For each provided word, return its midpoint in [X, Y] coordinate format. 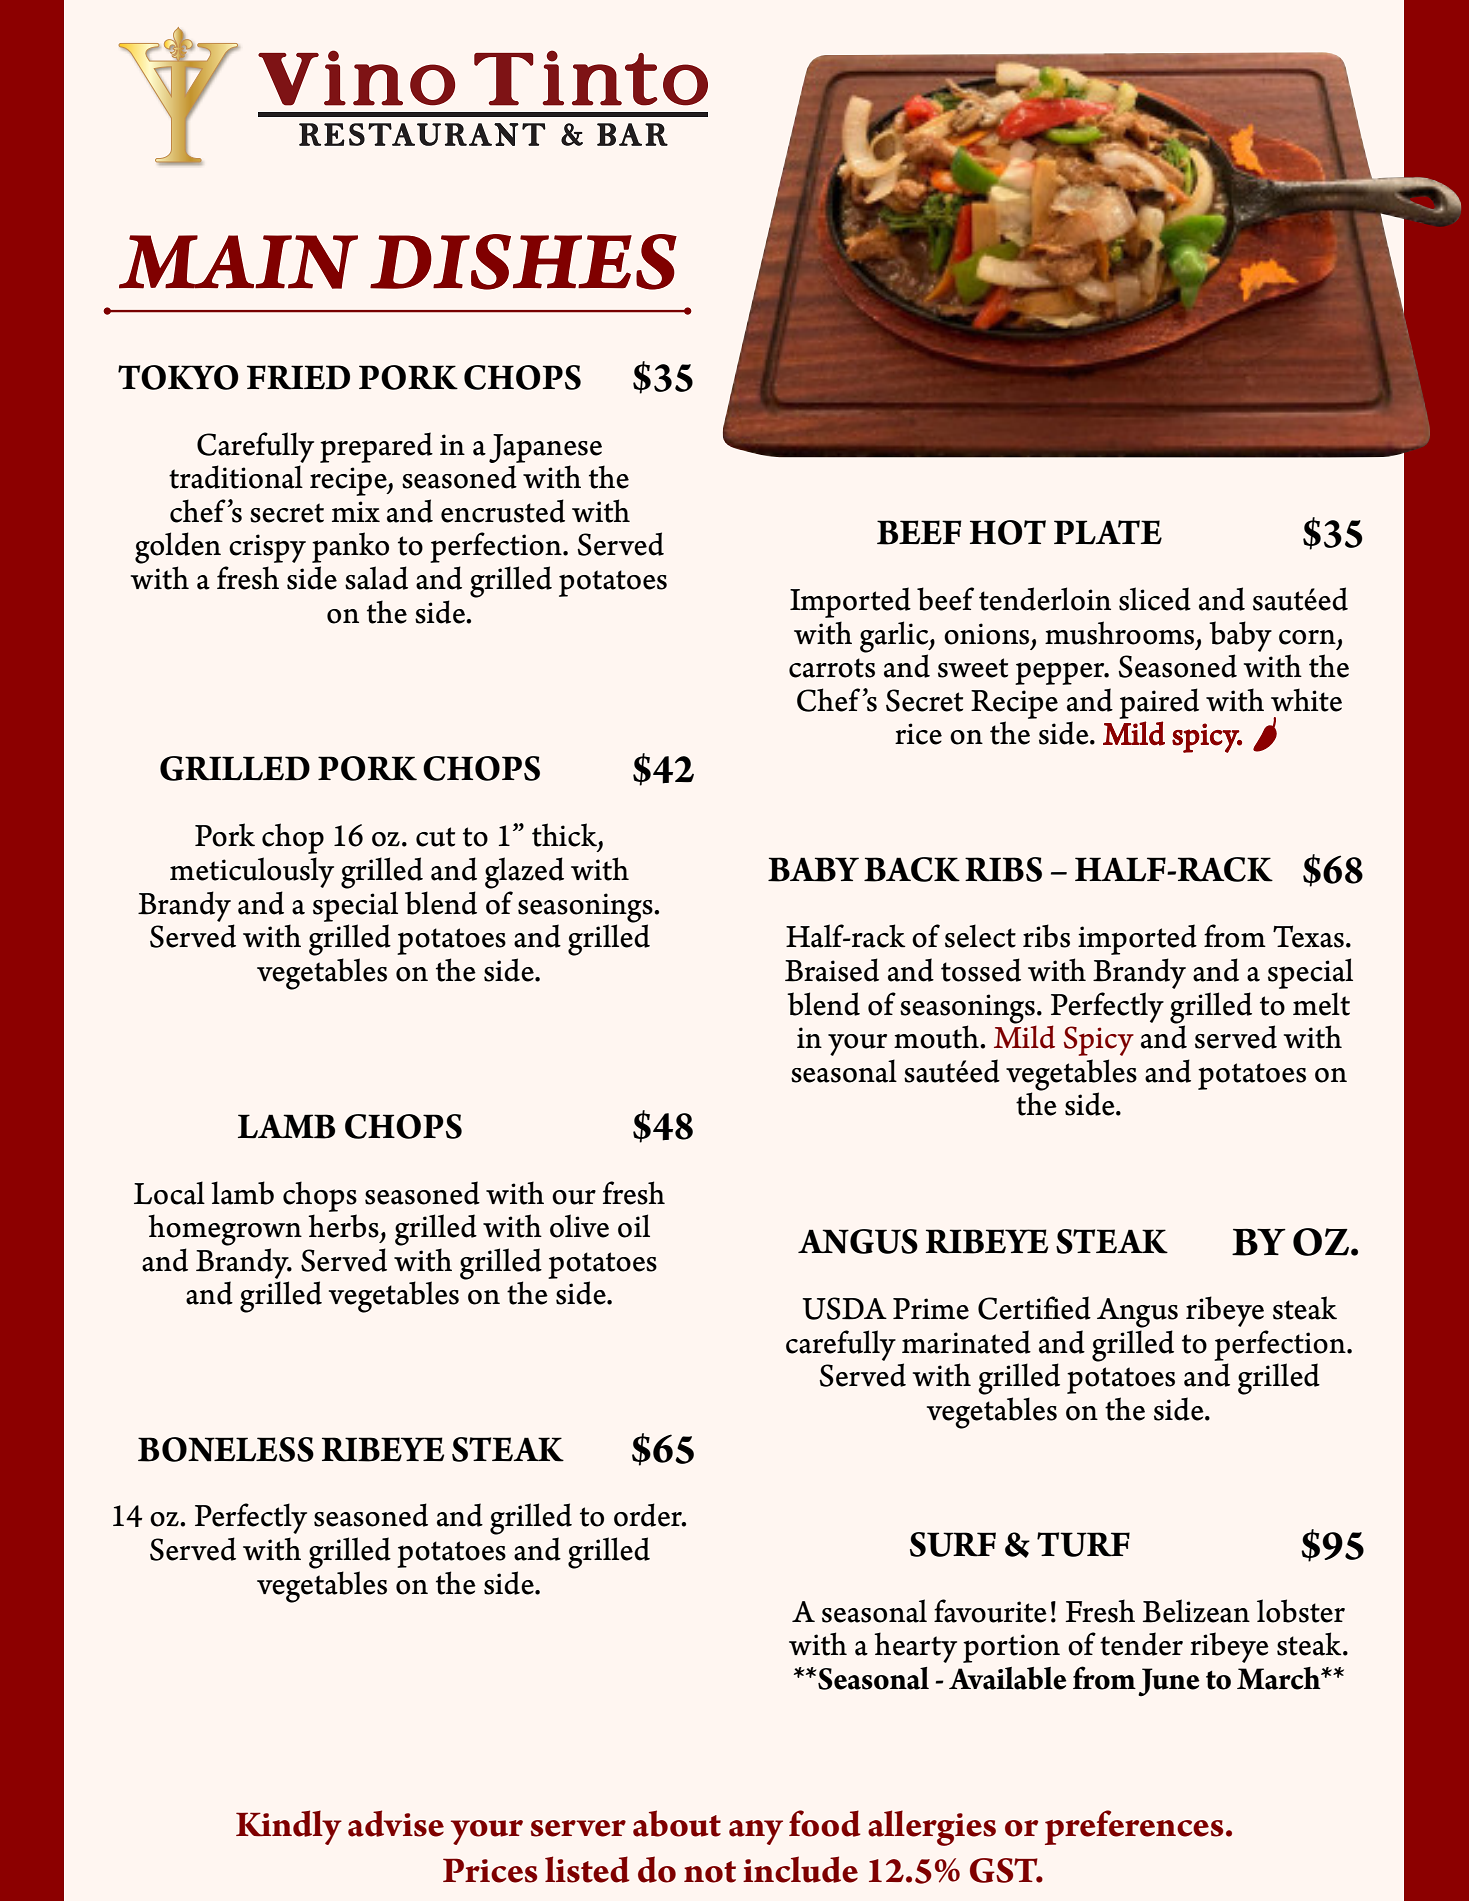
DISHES [523, 262]
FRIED [298, 377]
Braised [832, 970]
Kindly [289, 1827]
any [756, 1832]
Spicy [1099, 1041]
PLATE [1108, 532]
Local [169, 1193]
